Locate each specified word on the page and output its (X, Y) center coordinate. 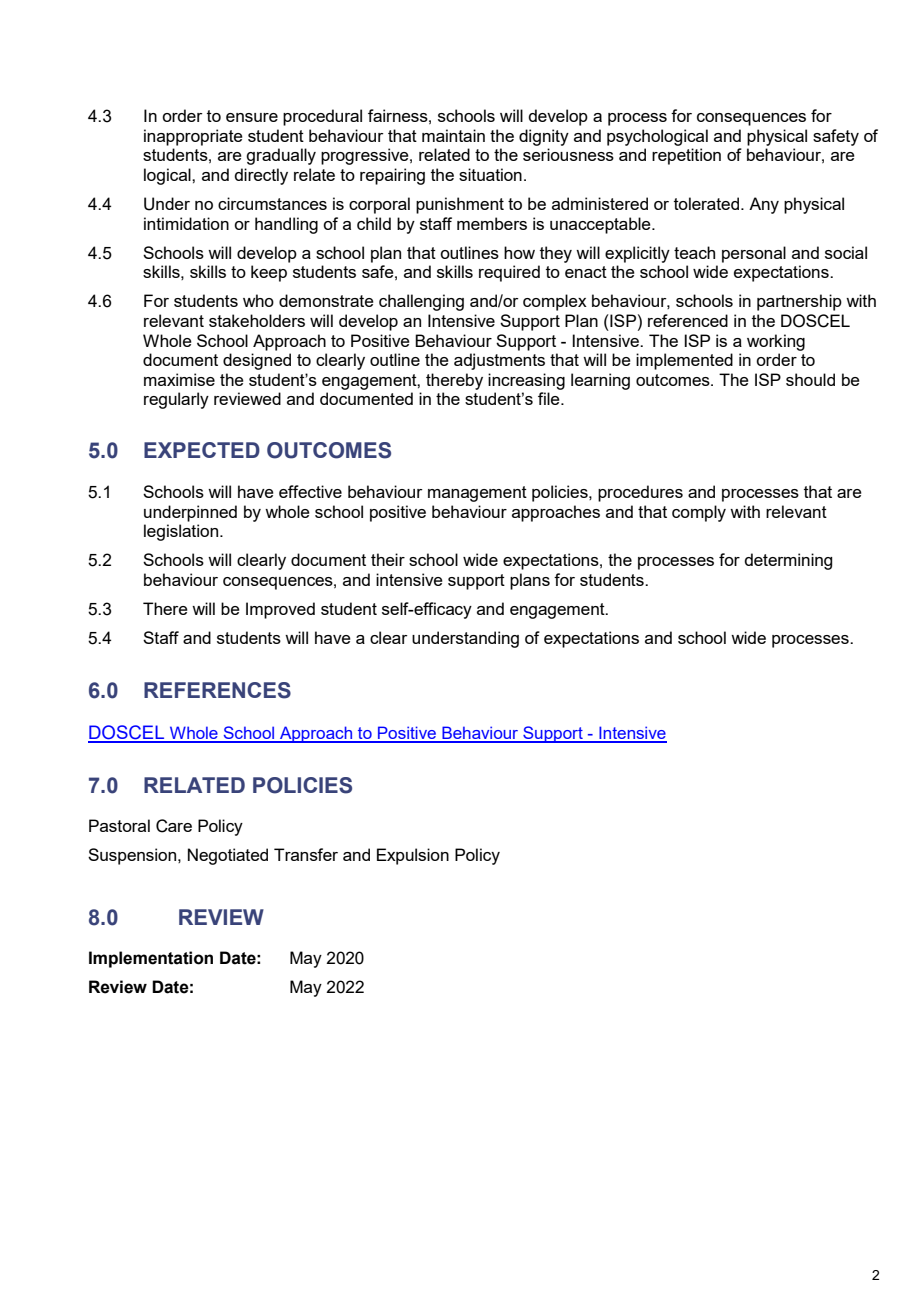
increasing (526, 381)
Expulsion (413, 856)
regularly (176, 400)
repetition (686, 156)
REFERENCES (217, 690)
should (810, 379)
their (388, 559)
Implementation (151, 959)
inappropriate (193, 137)
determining (788, 561)
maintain (453, 135)
